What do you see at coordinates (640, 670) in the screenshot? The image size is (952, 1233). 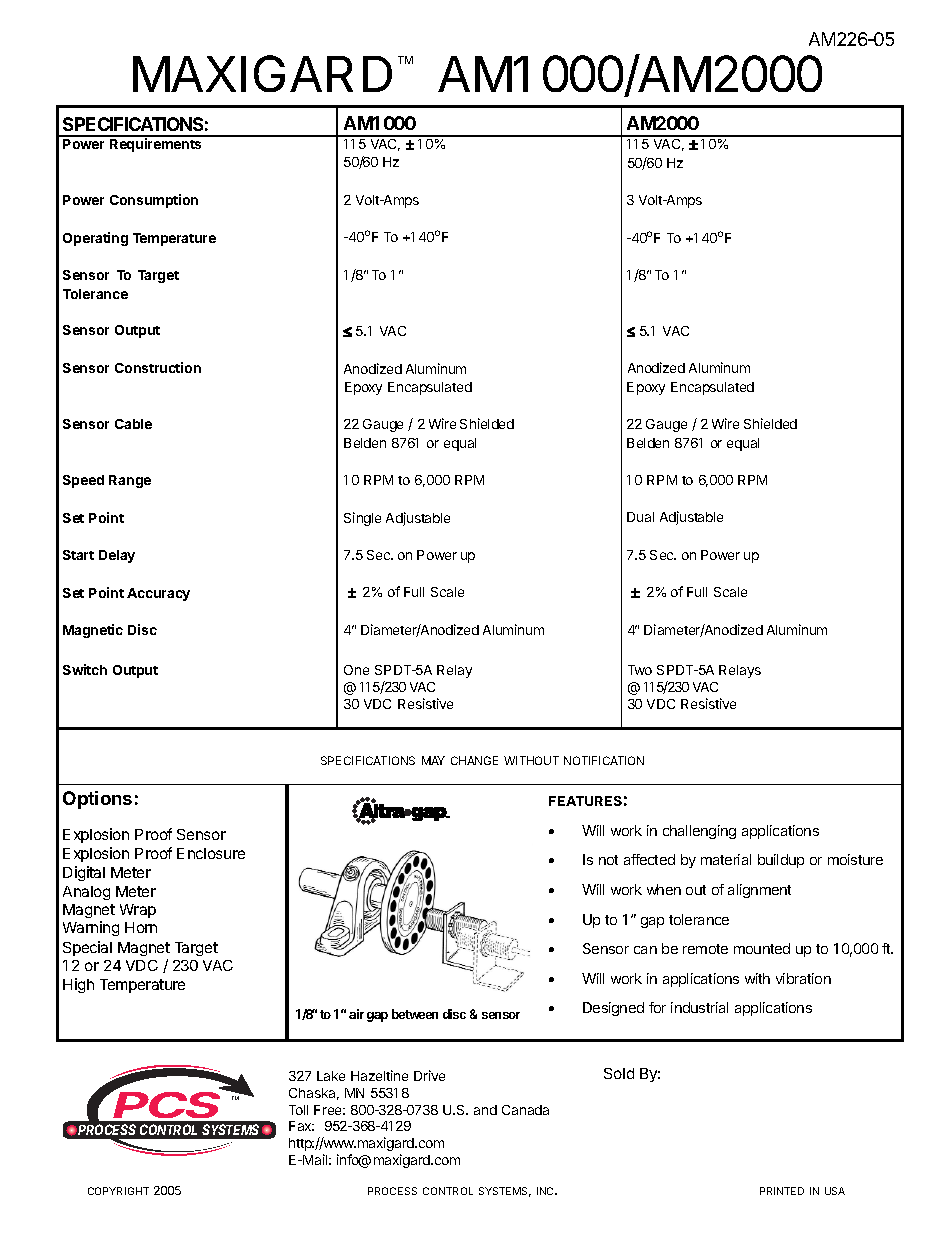 I see `Two` at bounding box center [640, 670].
